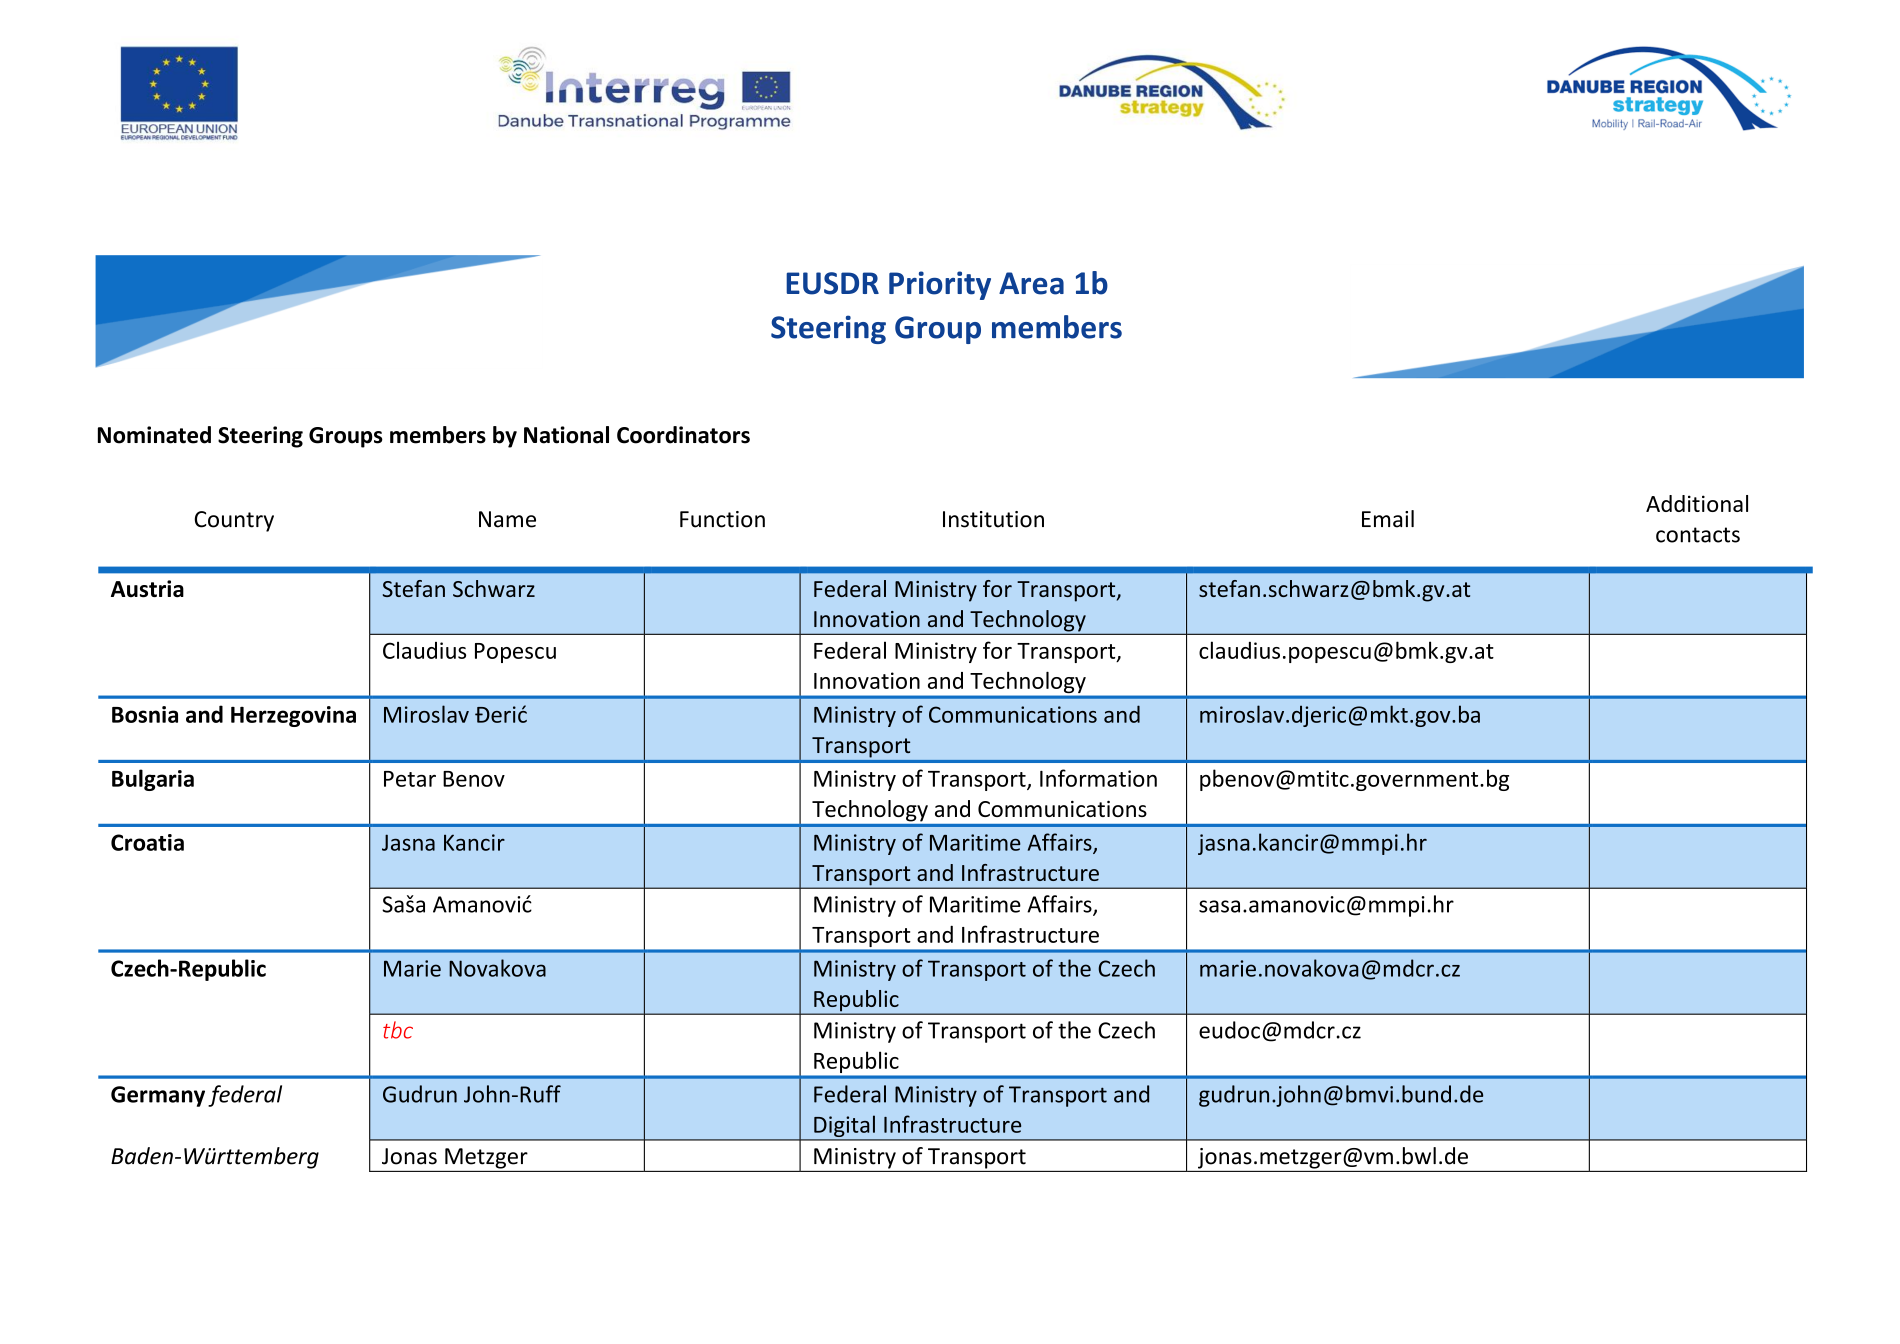  What do you see at coordinates (158, 1096) in the page?
I see `Germany` at bounding box center [158, 1096].
